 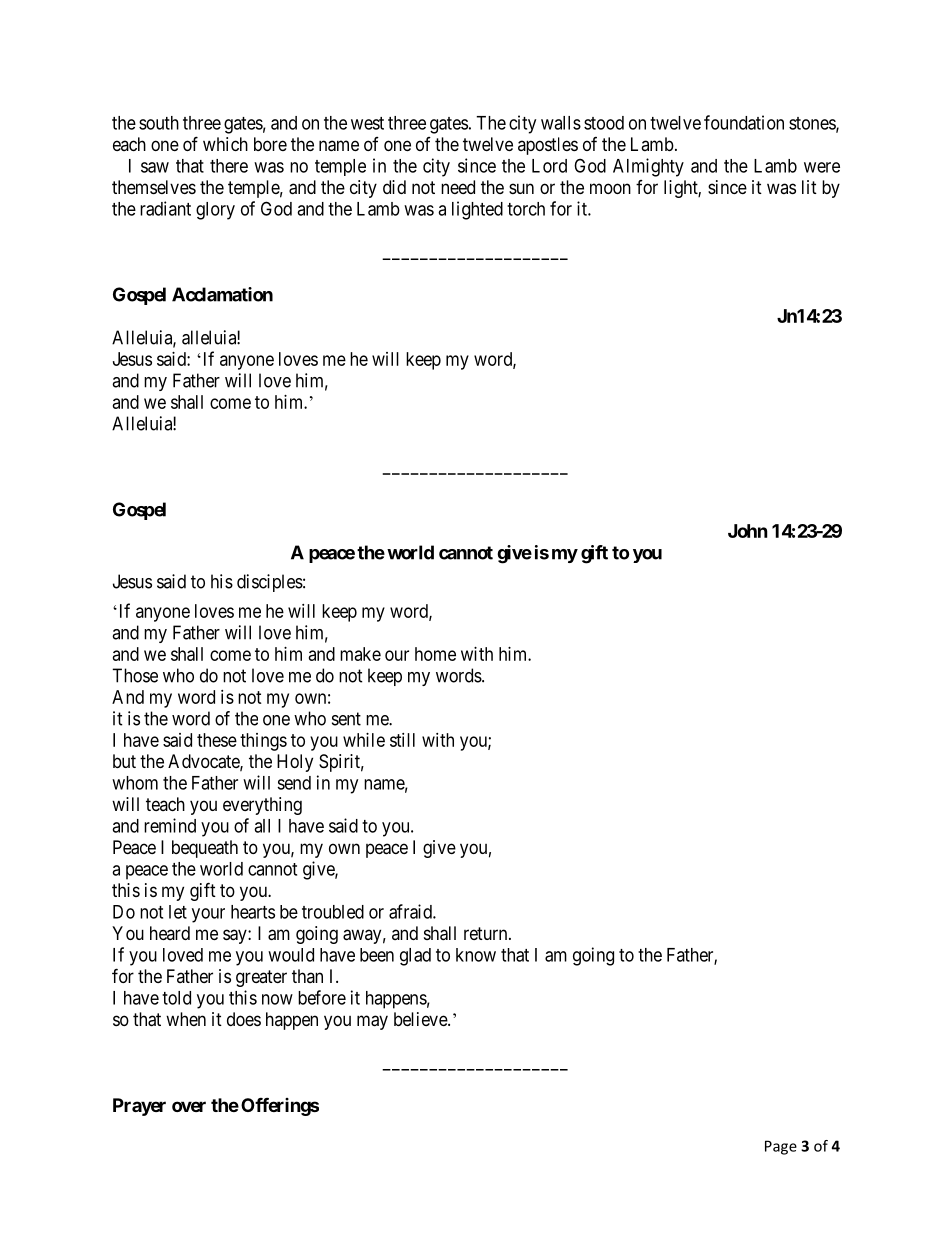 What do you see at coordinates (487, 933) in the document?
I see `return` at bounding box center [487, 933].
